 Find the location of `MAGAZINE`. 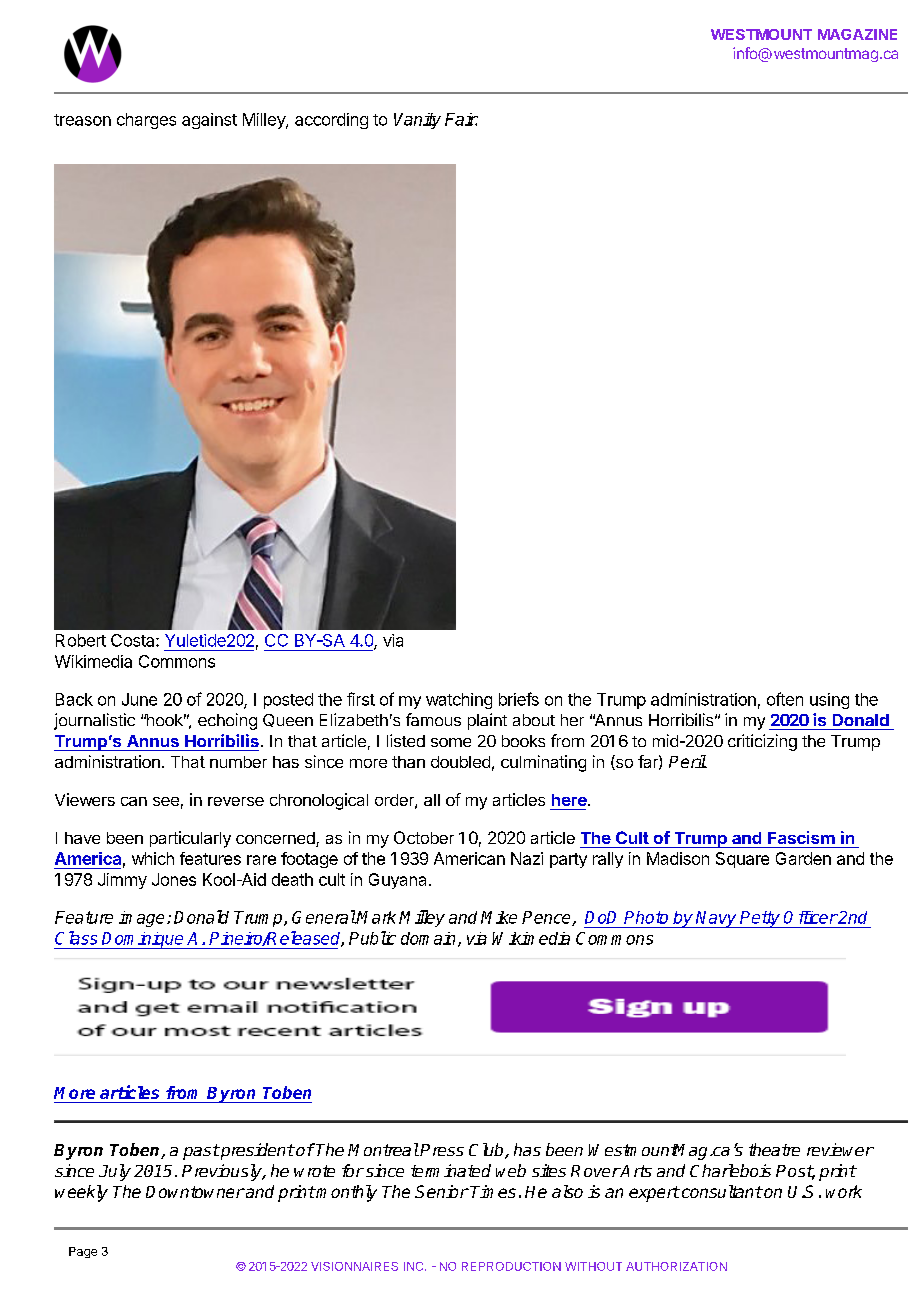

MAGAZINE is located at coordinates (857, 34).
